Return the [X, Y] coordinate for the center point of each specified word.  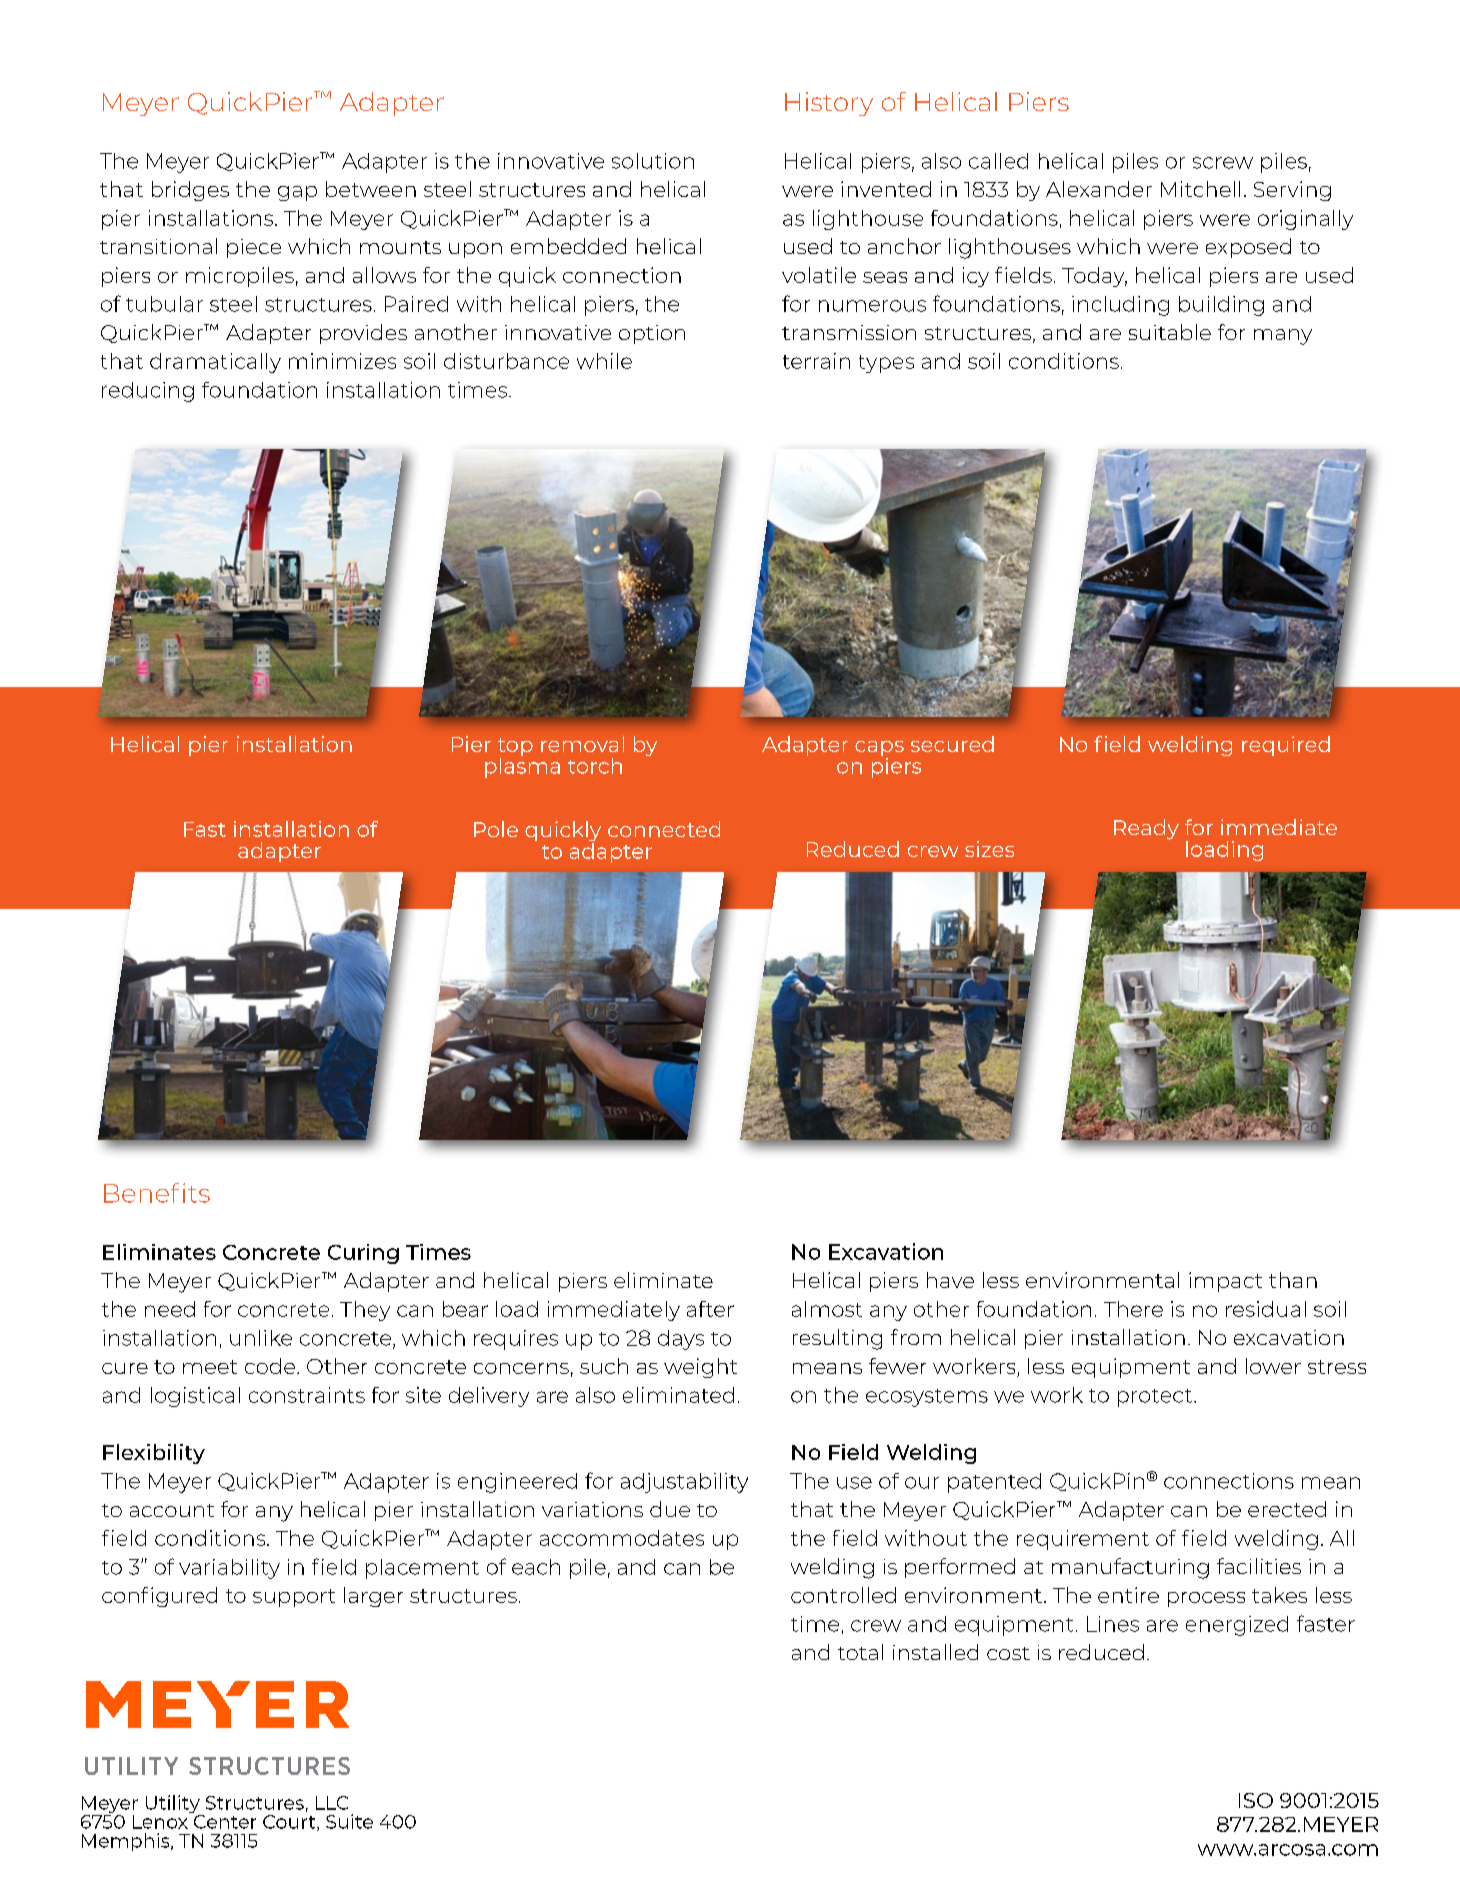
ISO [1256, 1800]
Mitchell [1200, 189]
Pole [496, 829]
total [860, 1652]
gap [297, 193]
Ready [1146, 829]
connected [664, 829]
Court [290, 1823]
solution [653, 161]
